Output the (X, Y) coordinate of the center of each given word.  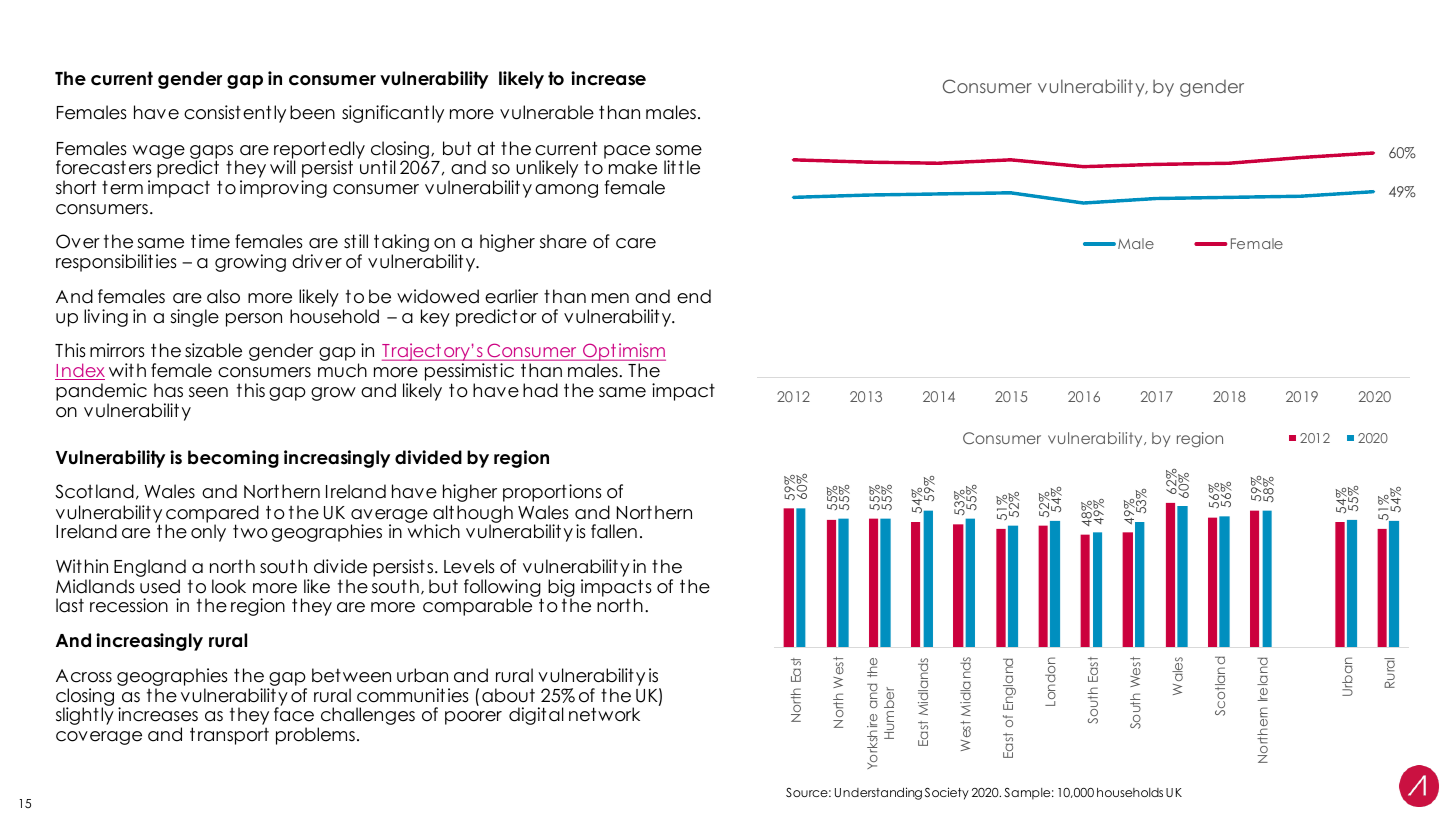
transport (229, 736)
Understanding (878, 793)
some (679, 150)
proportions (552, 493)
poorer (473, 718)
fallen (614, 531)
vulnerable (547, 112)
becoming (233, 459)
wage (159, 152)
